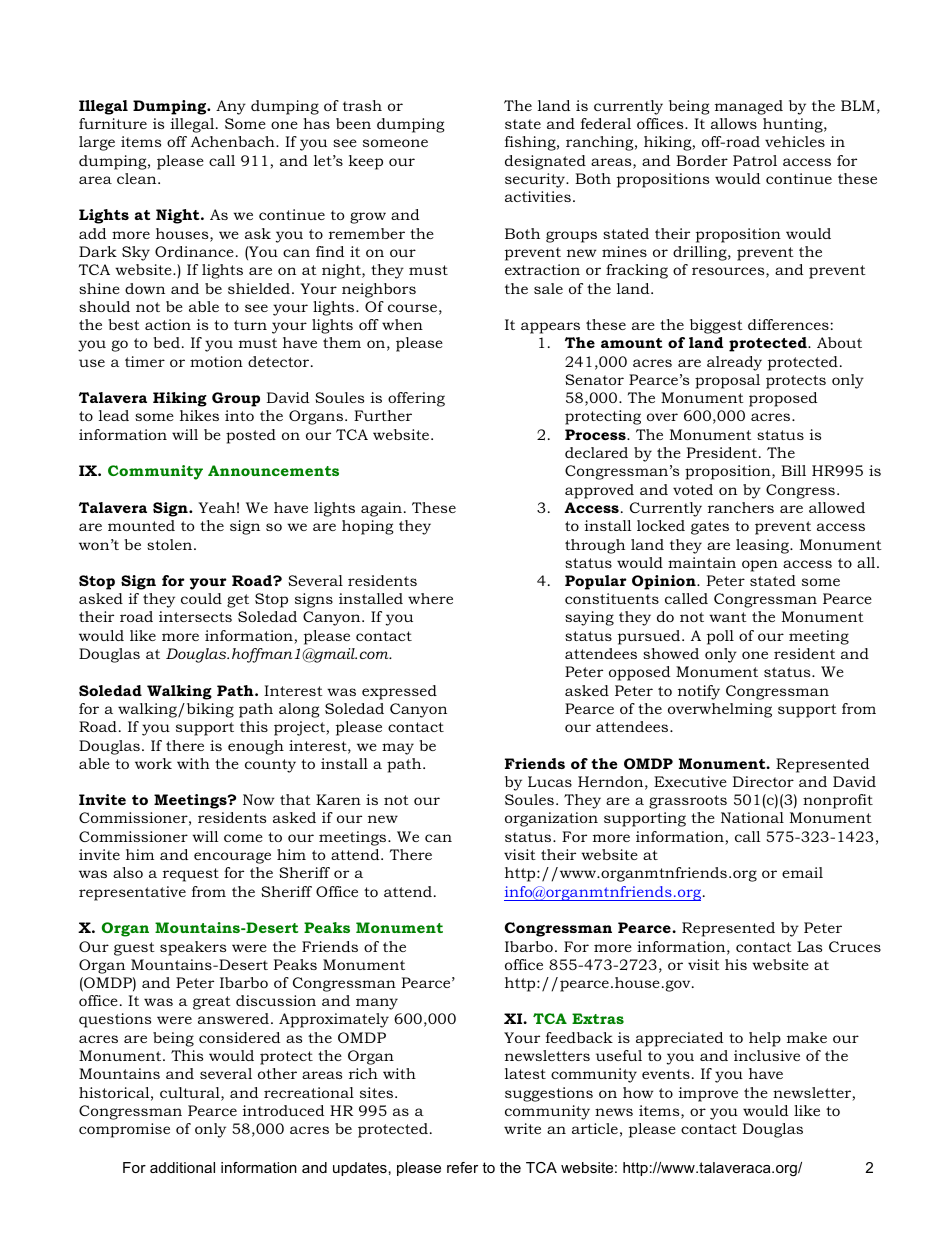 The height and width of the image is (1233, 952). I want to click on vehicles, so click(795, 141).
